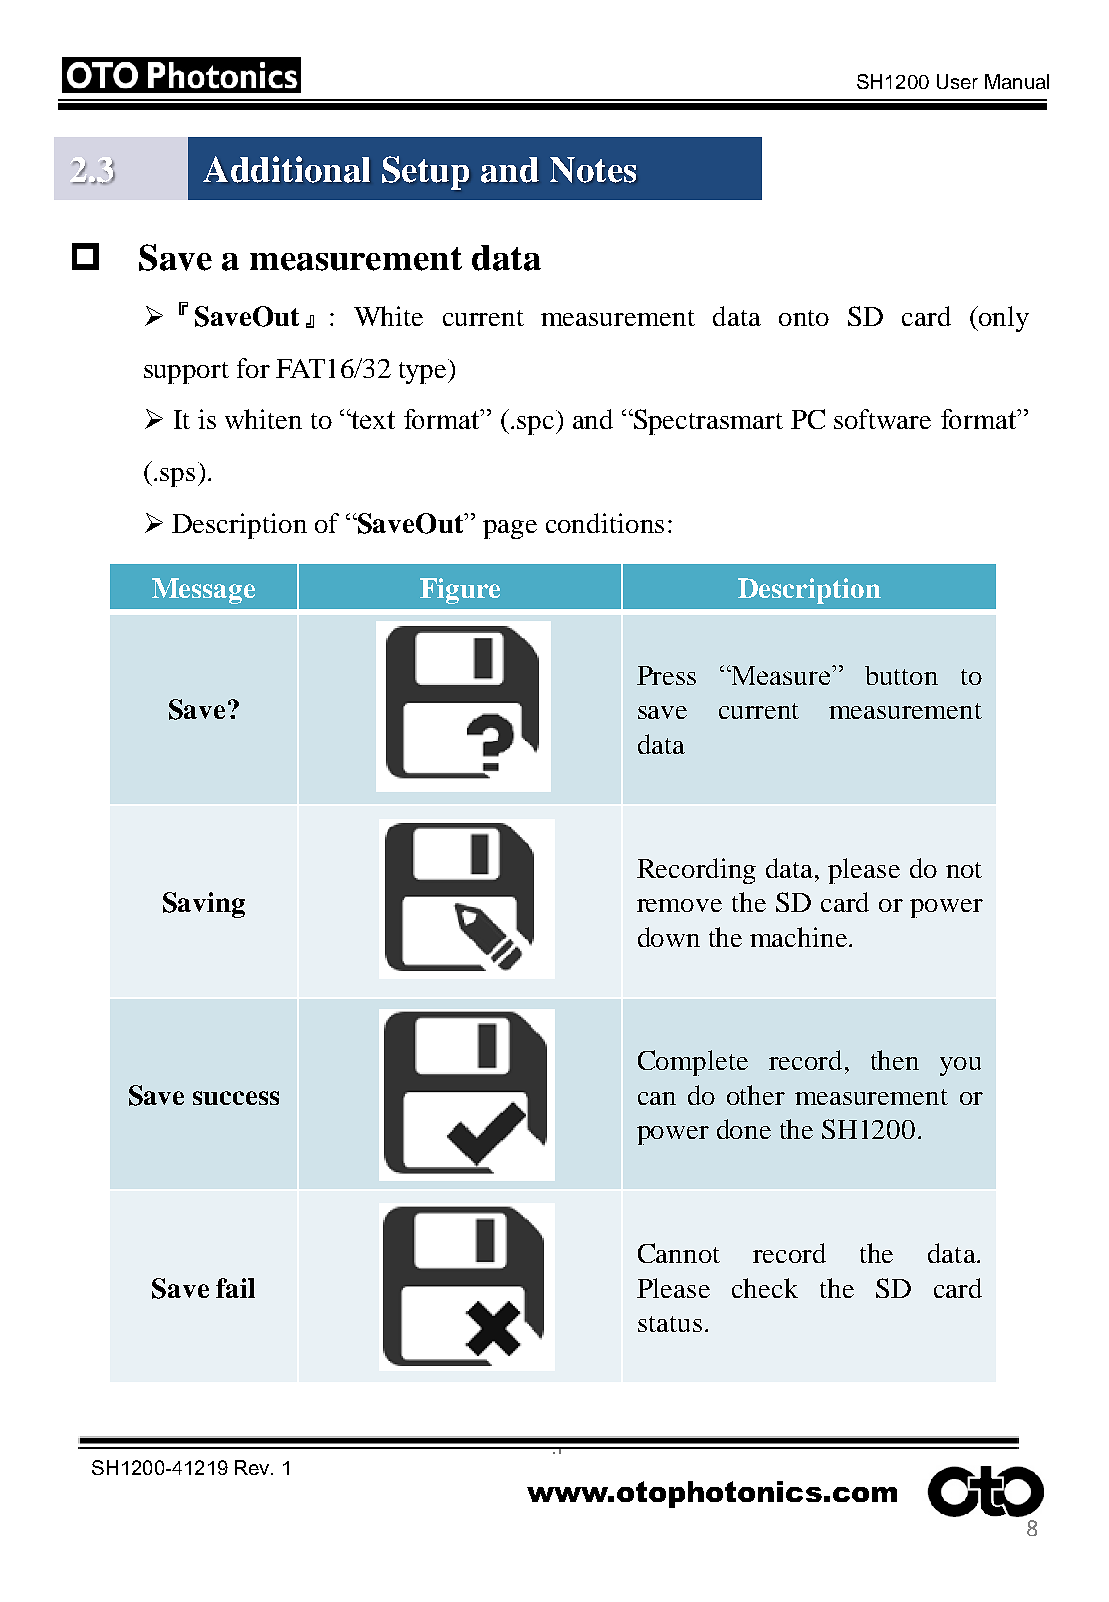 The image size is (1109, 1602). I want to click on Rev, so click(253, 1467).
